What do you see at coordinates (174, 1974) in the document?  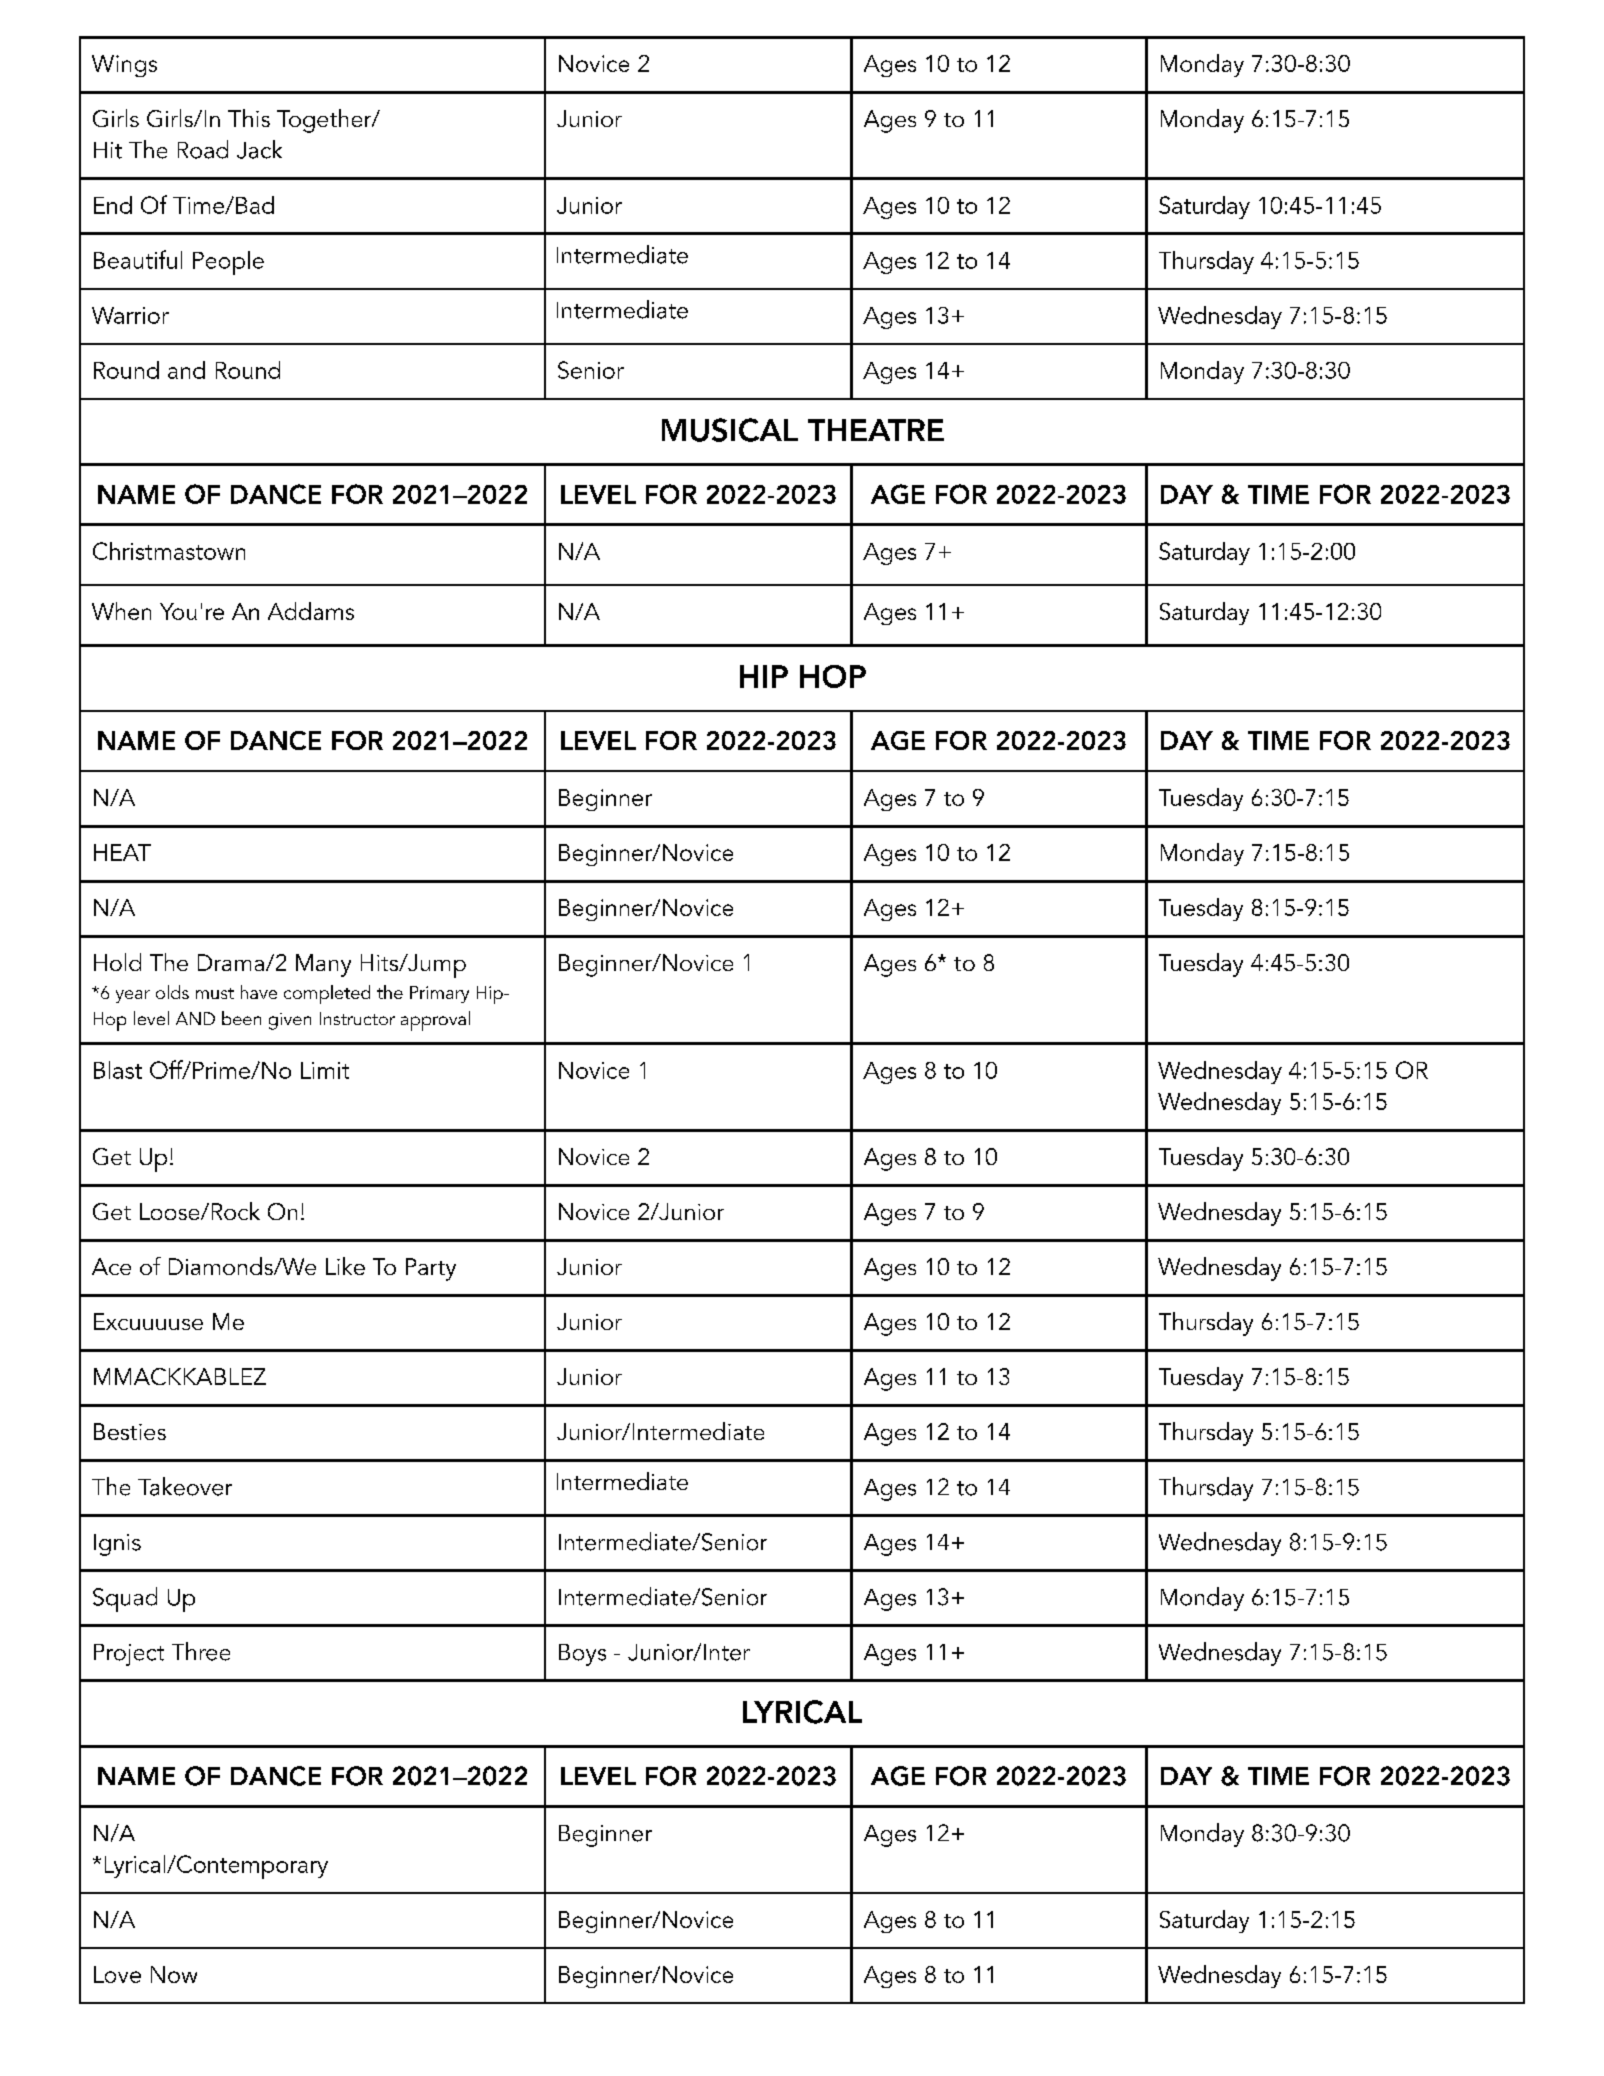 I see `Now` at bounding box center [174, 1974].
